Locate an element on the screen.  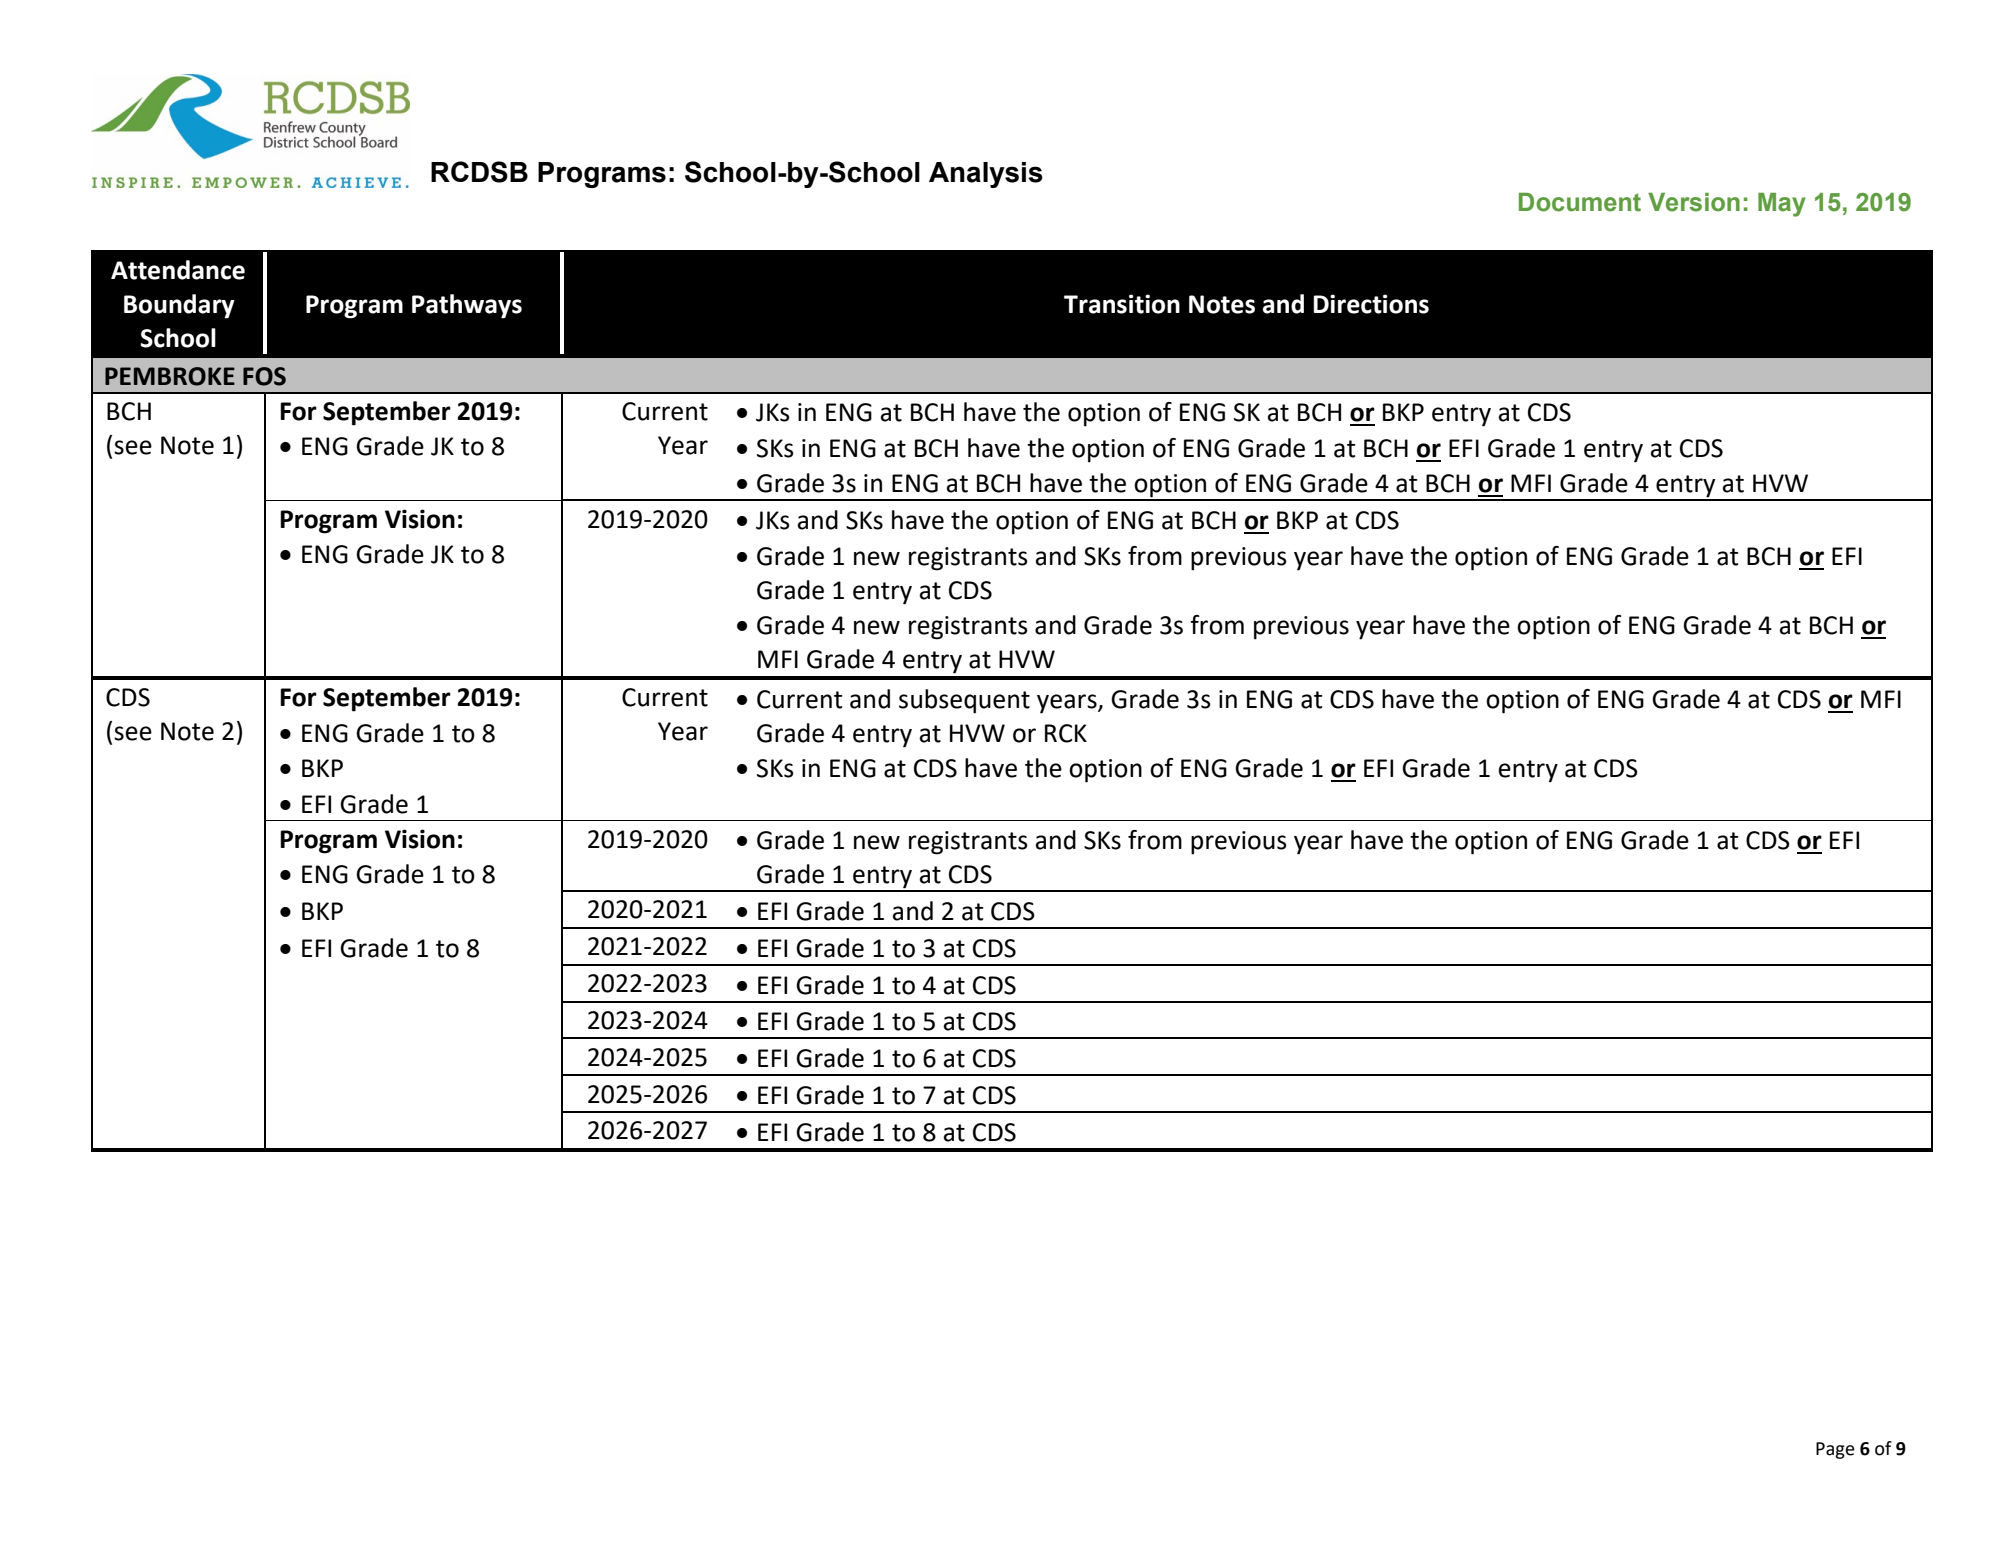
Version is located at coordinates (1694, 202).
